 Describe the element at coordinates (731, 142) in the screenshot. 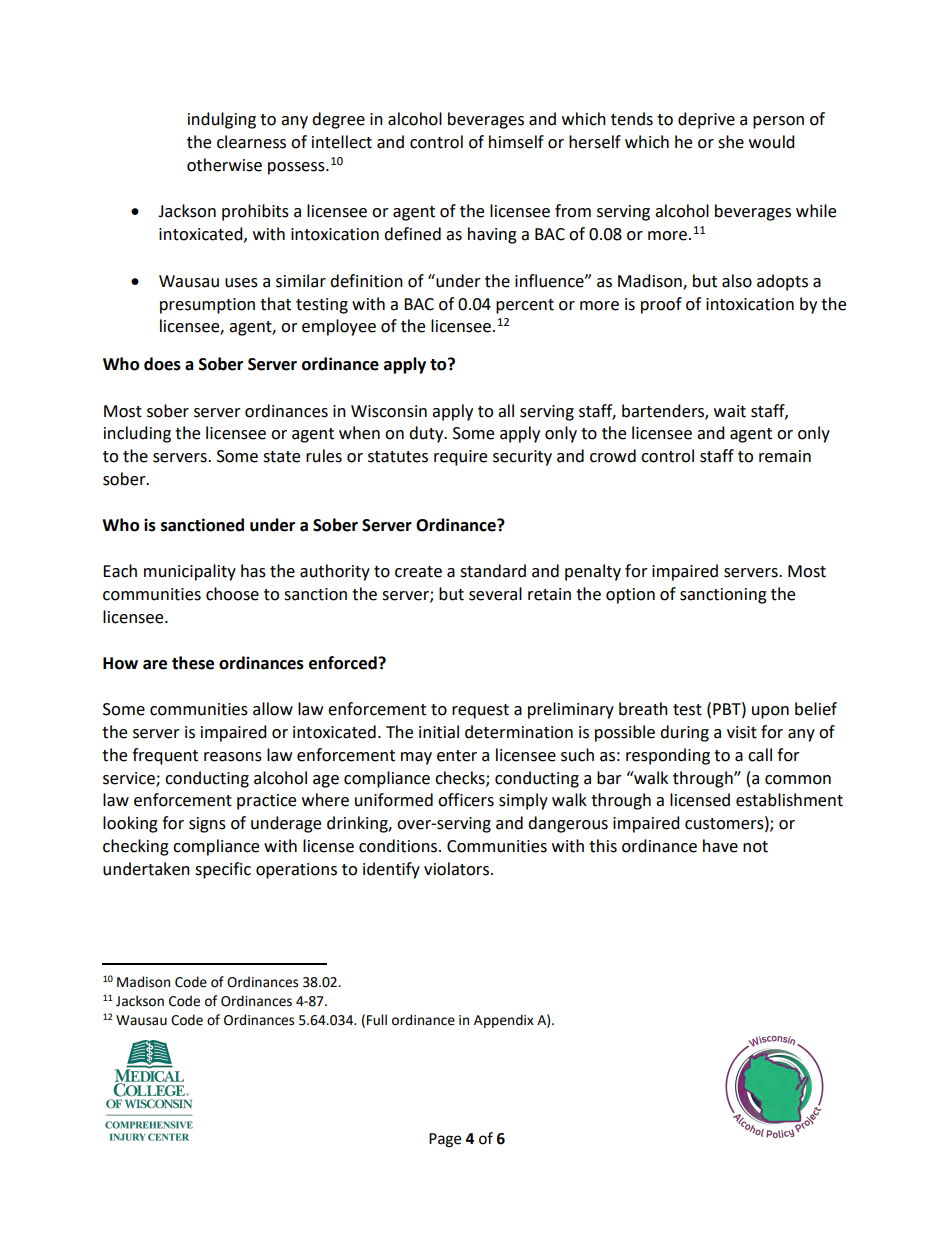

I see `she` at that location.
